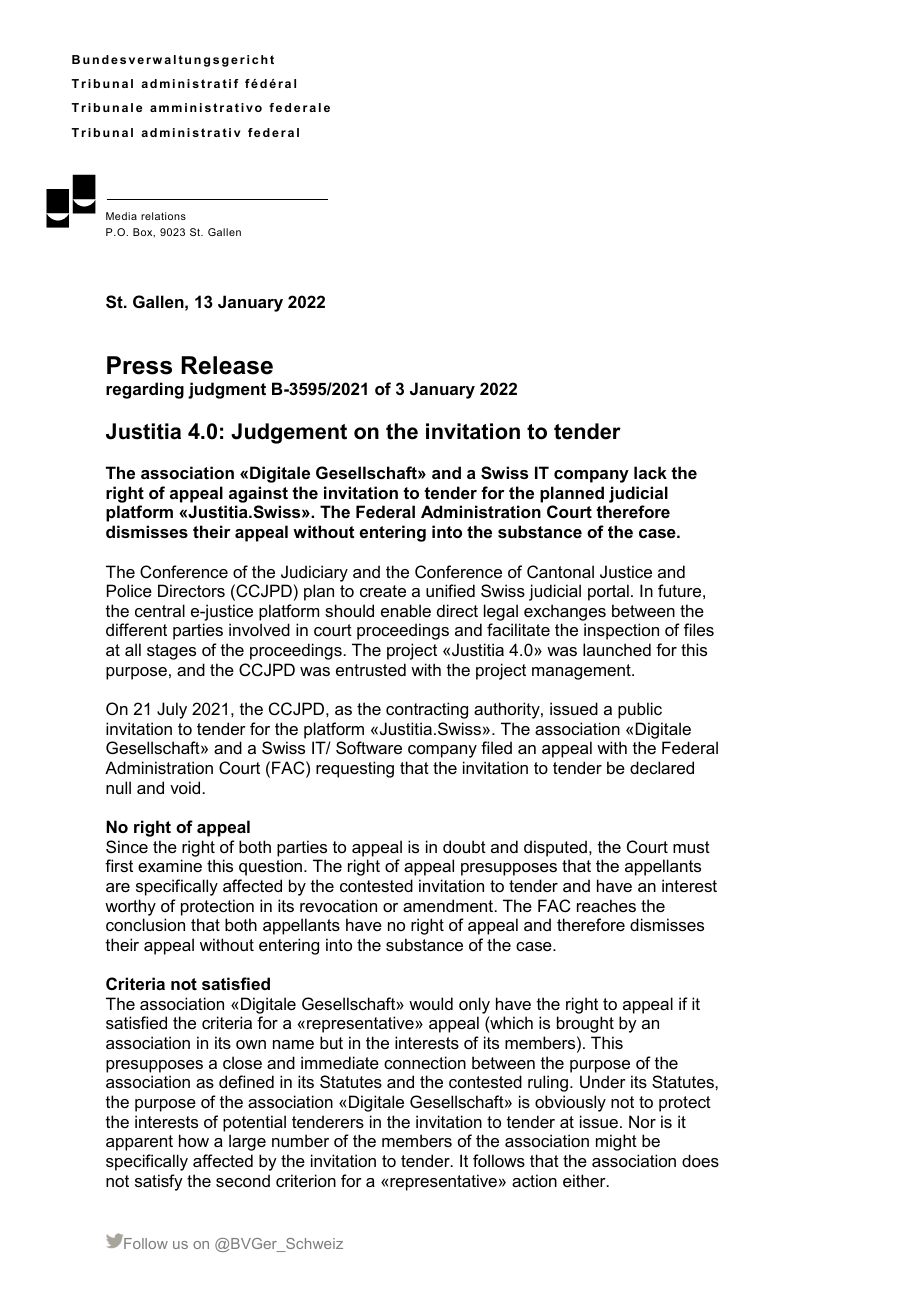 The height and width of the screenshot is (1308, 924). I want to click on lack, so click(650, 472).
